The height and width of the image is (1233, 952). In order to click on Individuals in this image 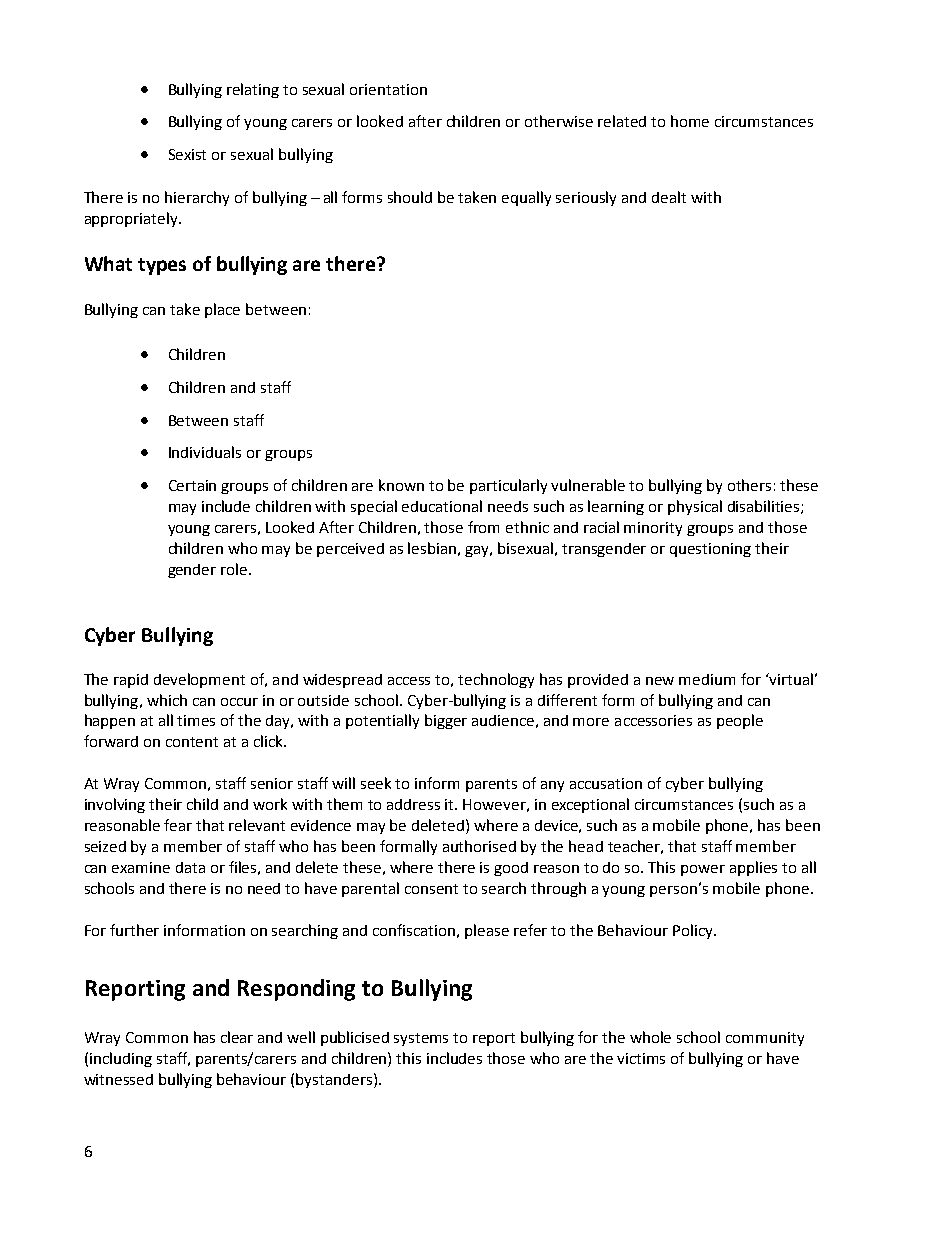, I will do `click(205, 452)`.
